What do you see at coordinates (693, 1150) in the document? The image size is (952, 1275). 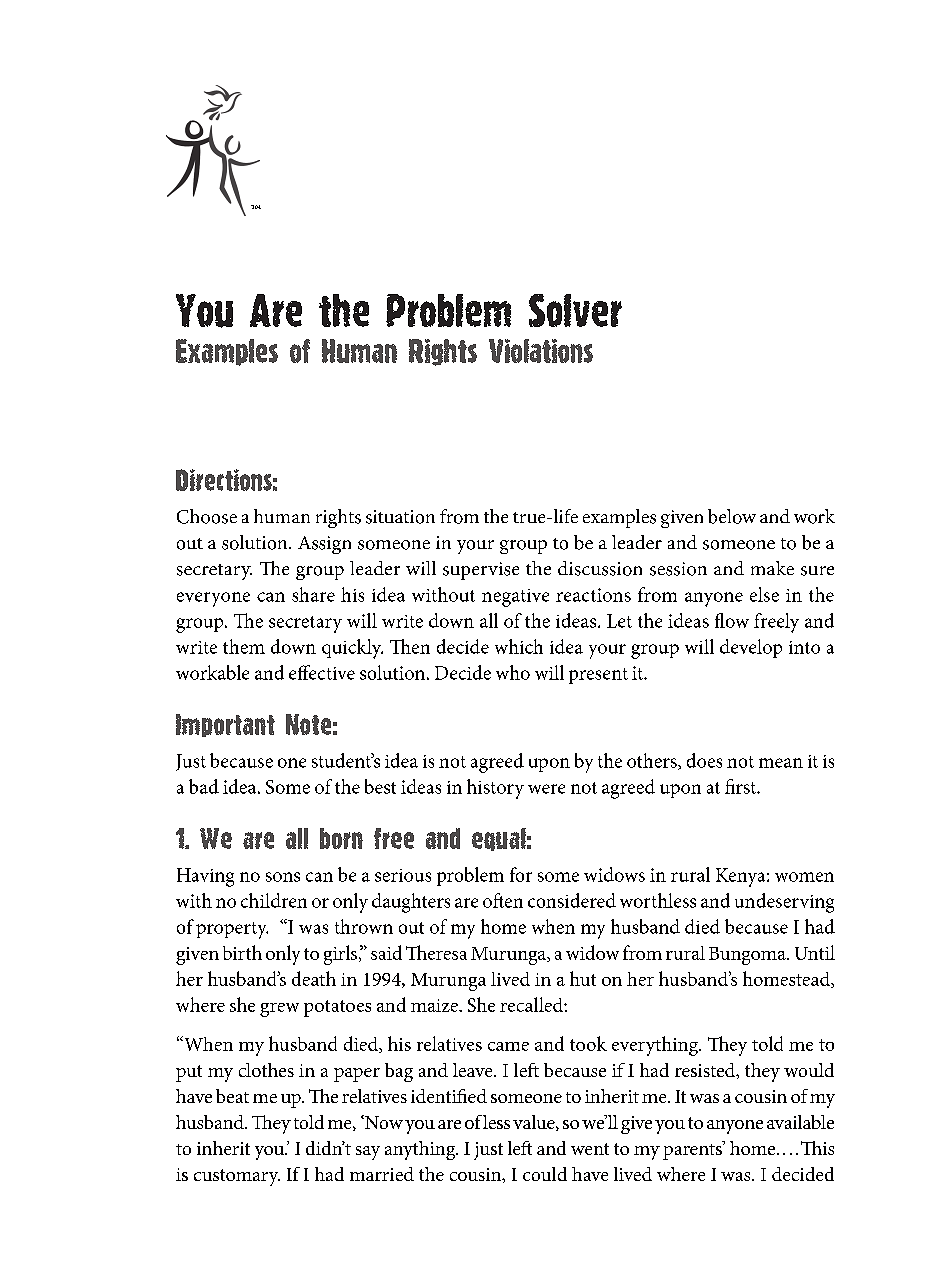 I see `parents` at bounding box center [693, 1150].
